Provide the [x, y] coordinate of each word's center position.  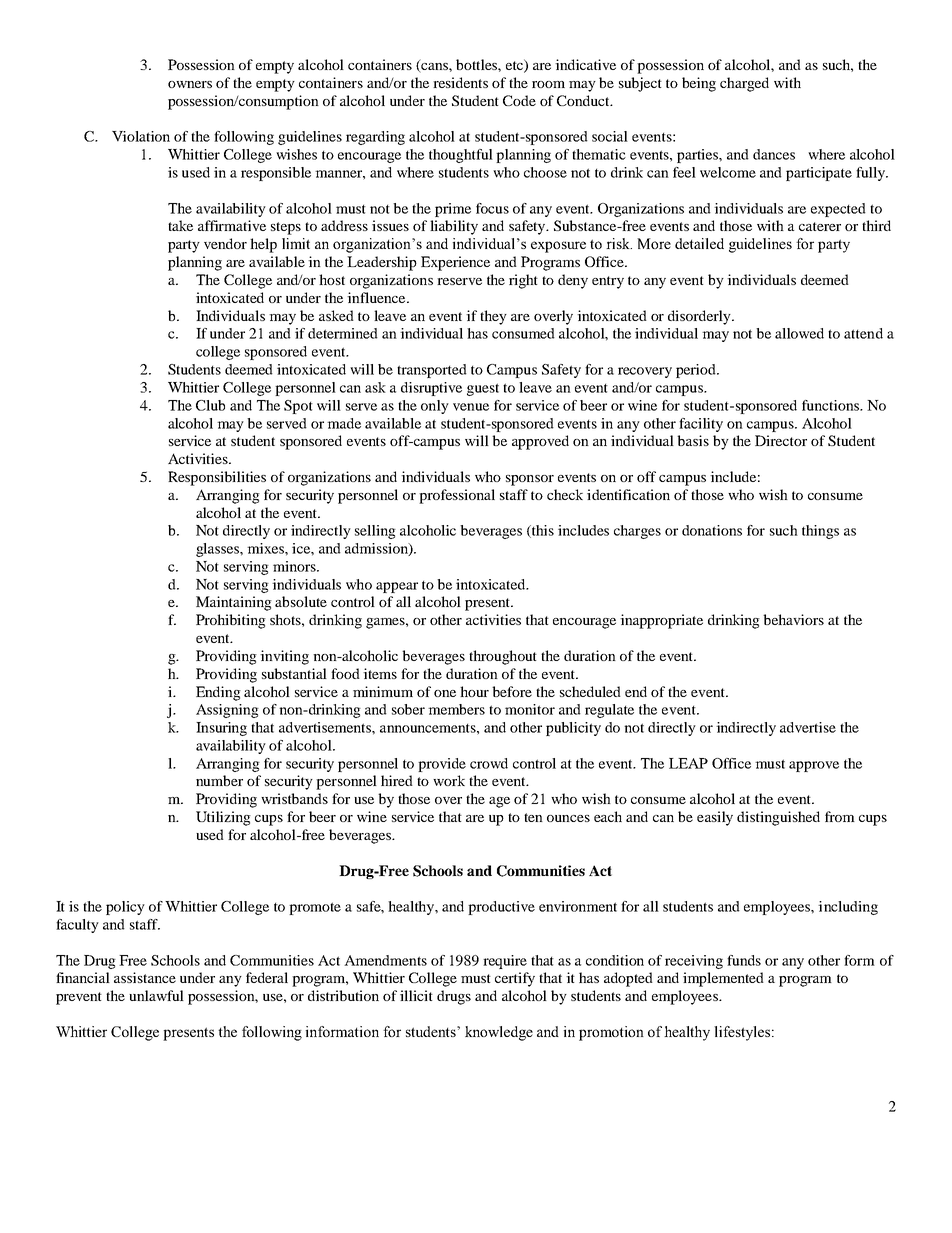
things [820, 532]
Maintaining [234, 603]
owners [190, 84]
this [542, 531]
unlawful [156, 995]
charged [744, 84]
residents [460, 82]
